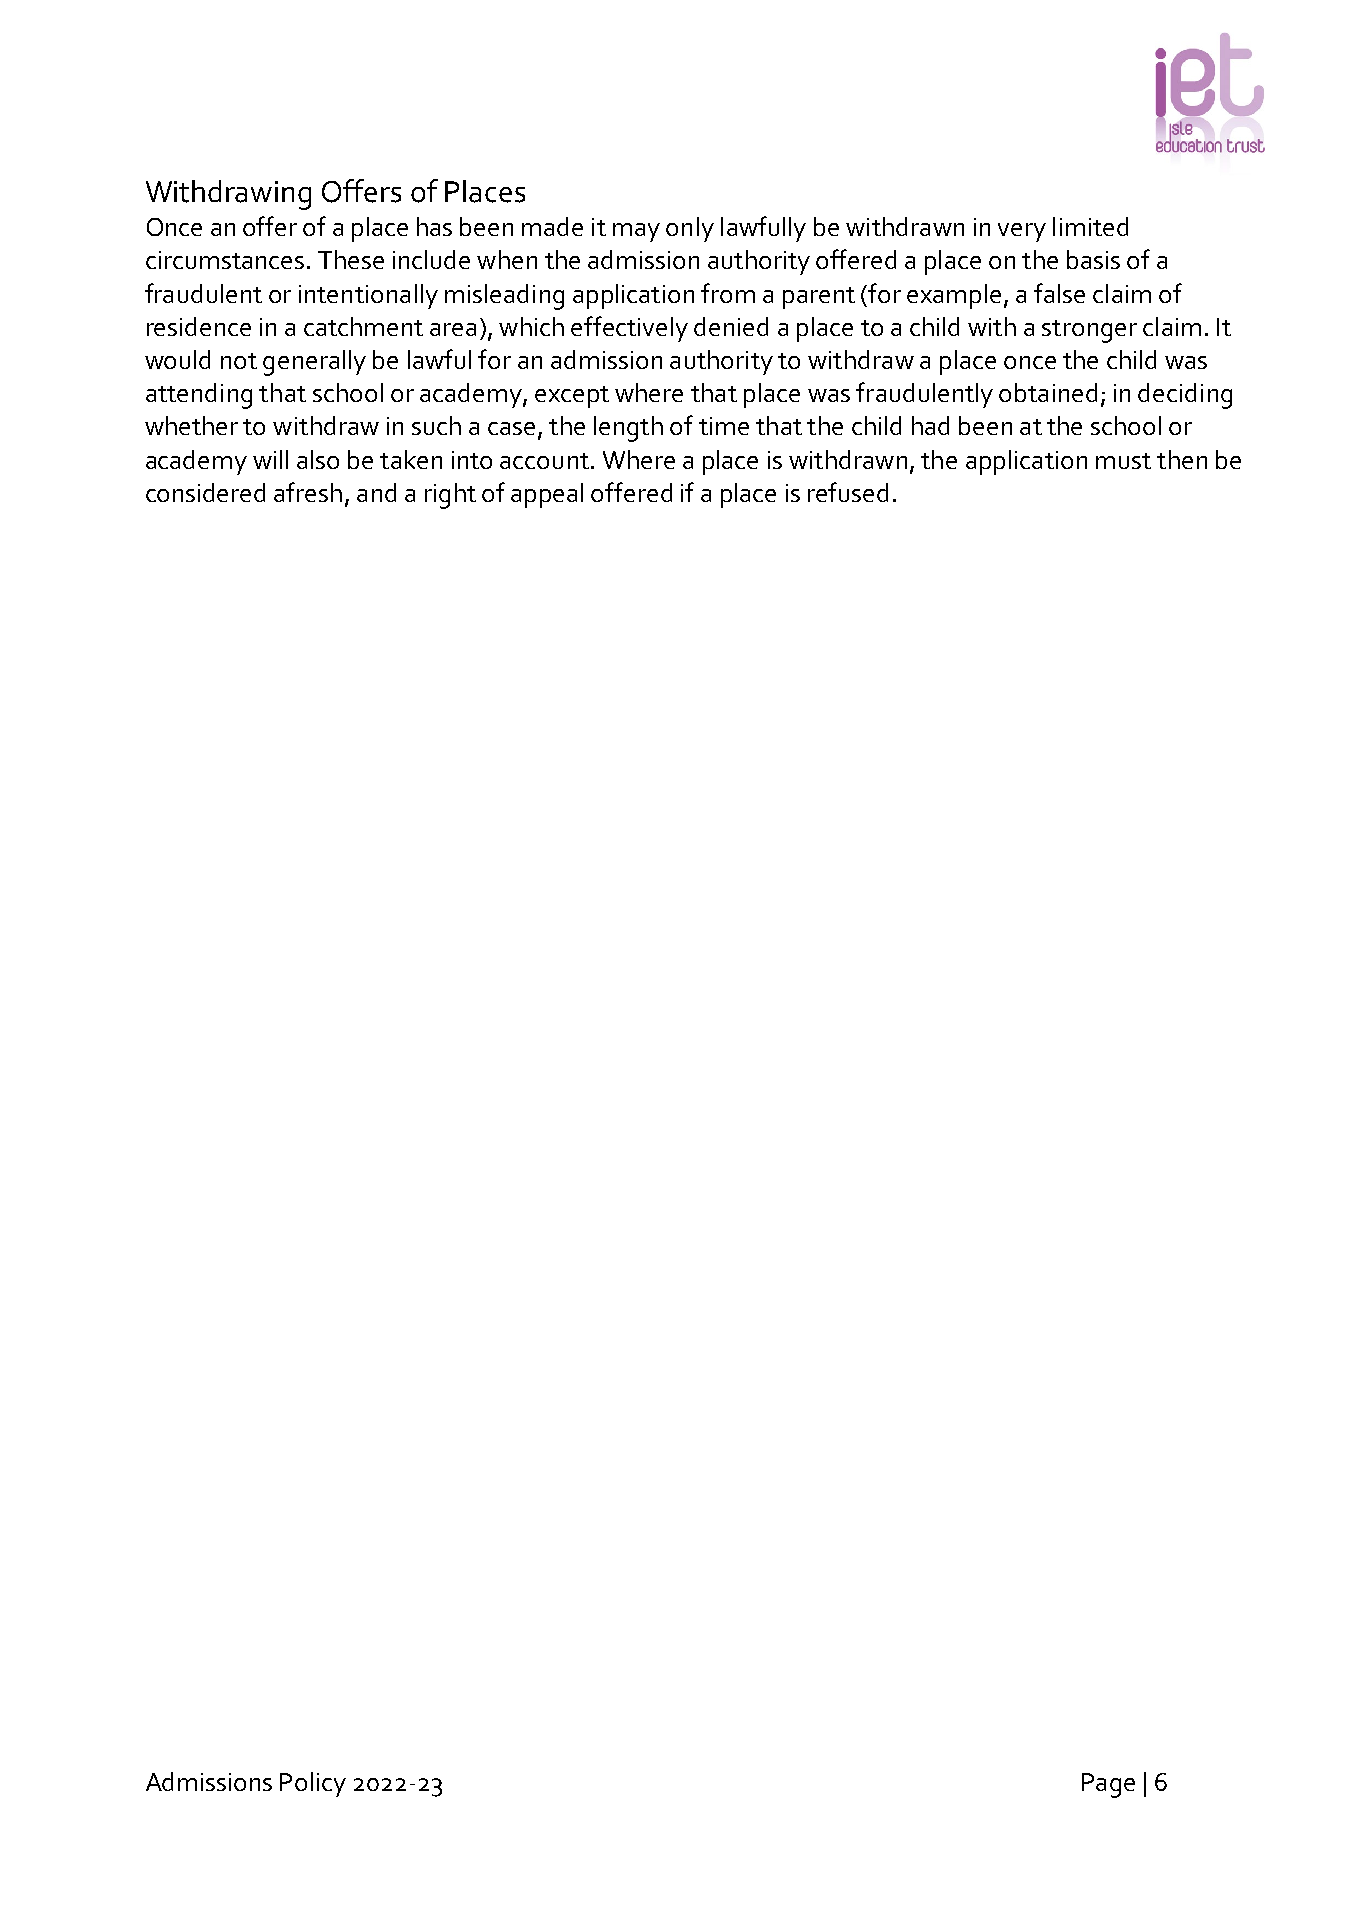 Image resolution: width=1350 pixels, height=1909 pixels. Describe the element at coordinates (308, 492) in the page. I see `afresh` at that location.
